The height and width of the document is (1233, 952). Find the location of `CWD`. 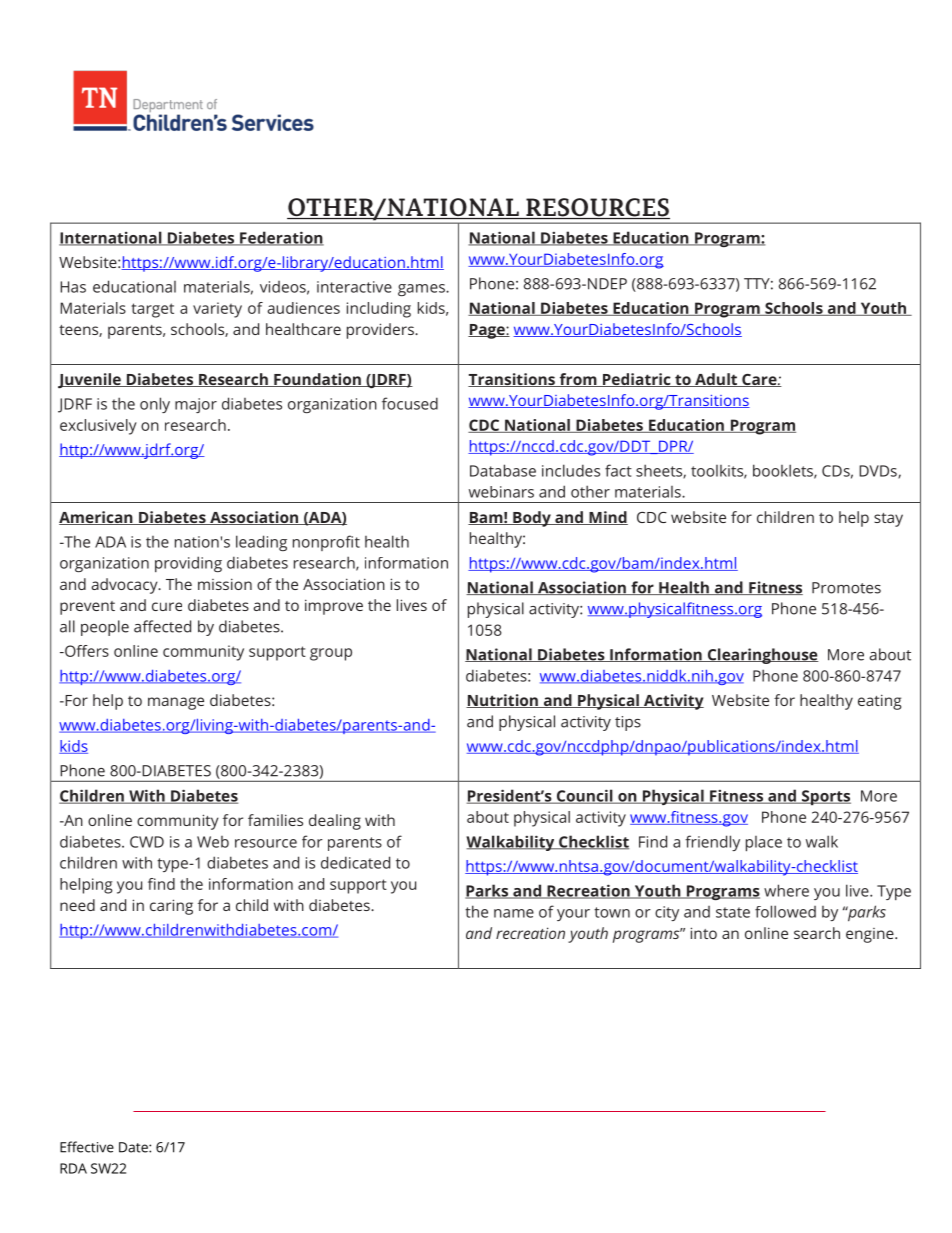

CWD is located at coordinates (147, 842).
